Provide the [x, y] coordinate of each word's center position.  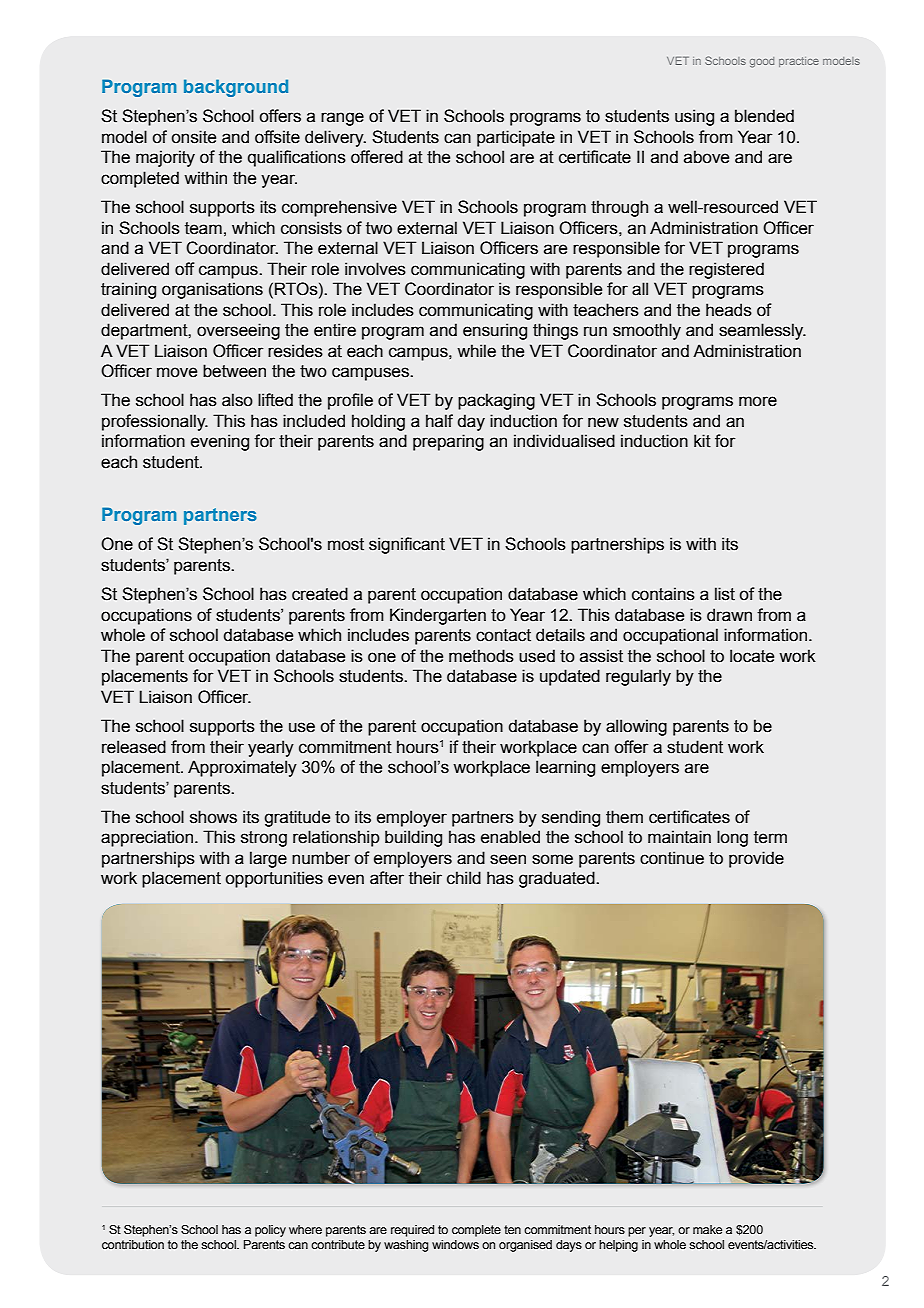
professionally [155, 422]
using [694, 117]
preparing [448, 442]
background [236, 88]
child [464, 878]
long [732, 838]
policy [270, 1231]
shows [213, 817]
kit [702, 441]
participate [516, 138]
